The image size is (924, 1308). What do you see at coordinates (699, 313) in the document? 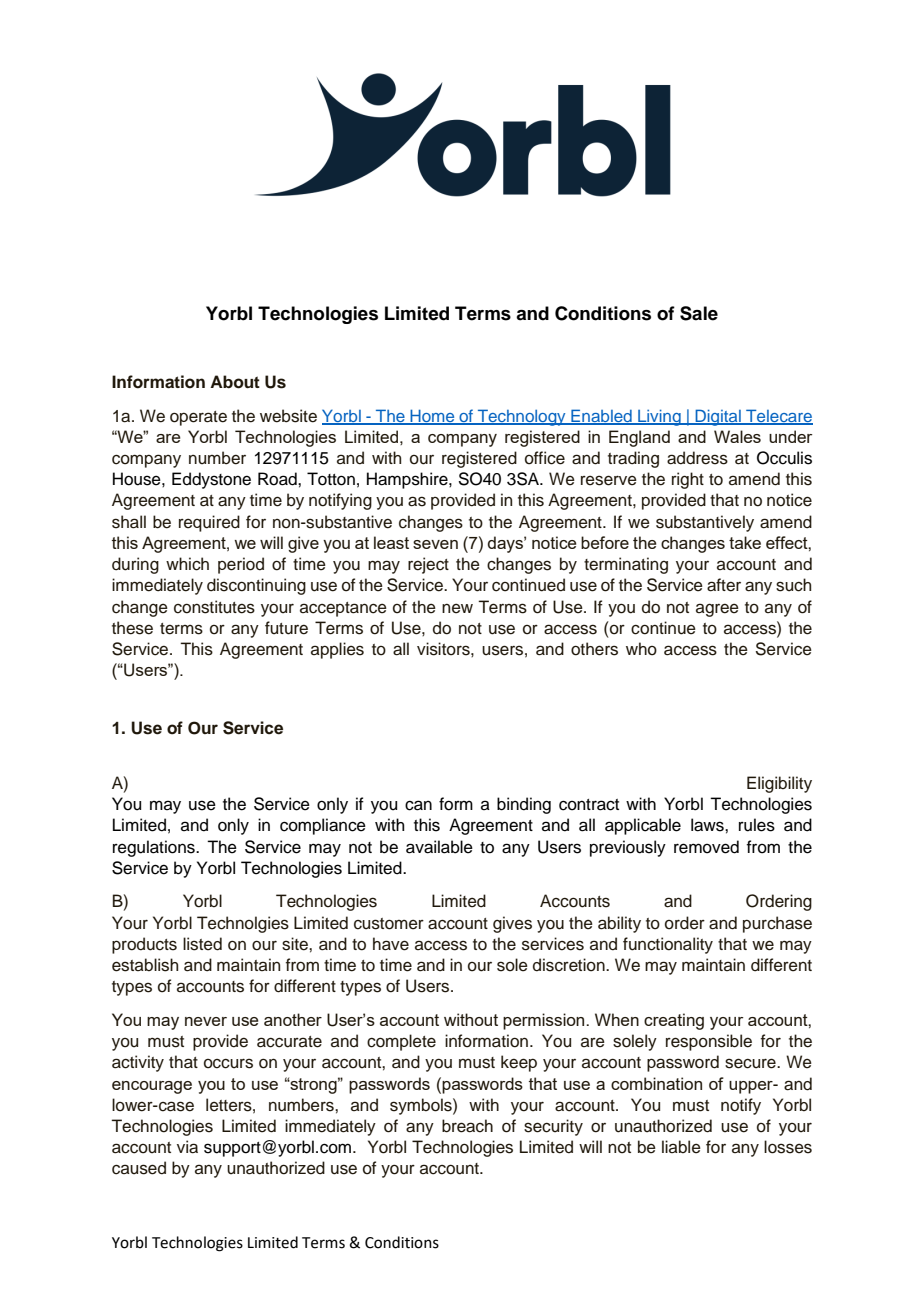
I see `Sale` at bounding box center [699, 313].
